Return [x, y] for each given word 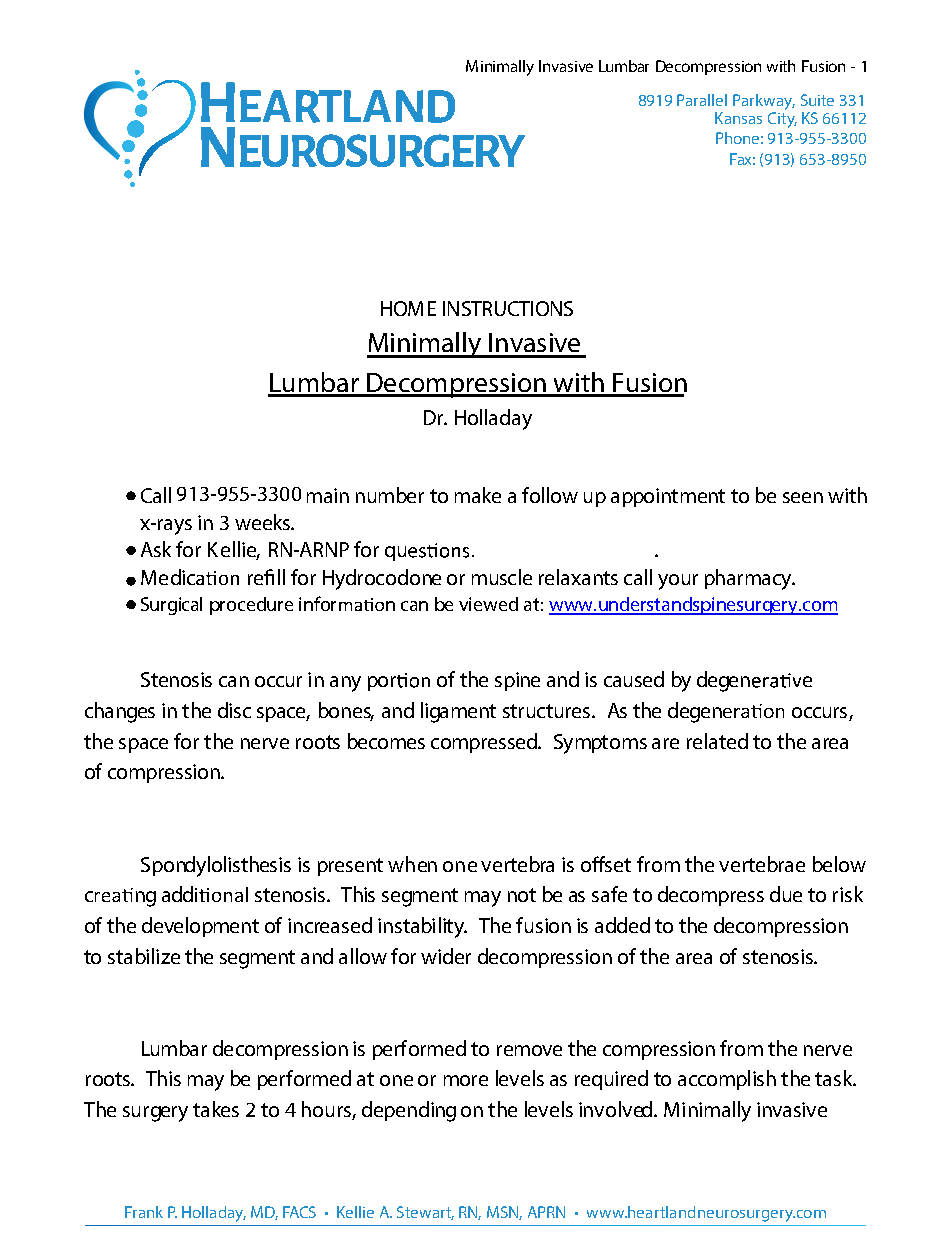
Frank [144, 1212]
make [478, 495]
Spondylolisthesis [216, 866]
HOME [408, 308]
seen [803, 497]
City [782, 118]
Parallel [702, 100]
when [412, 864]
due [786, 894]
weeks [263, 522]
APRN [546, 1212]
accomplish [727, 1080]
